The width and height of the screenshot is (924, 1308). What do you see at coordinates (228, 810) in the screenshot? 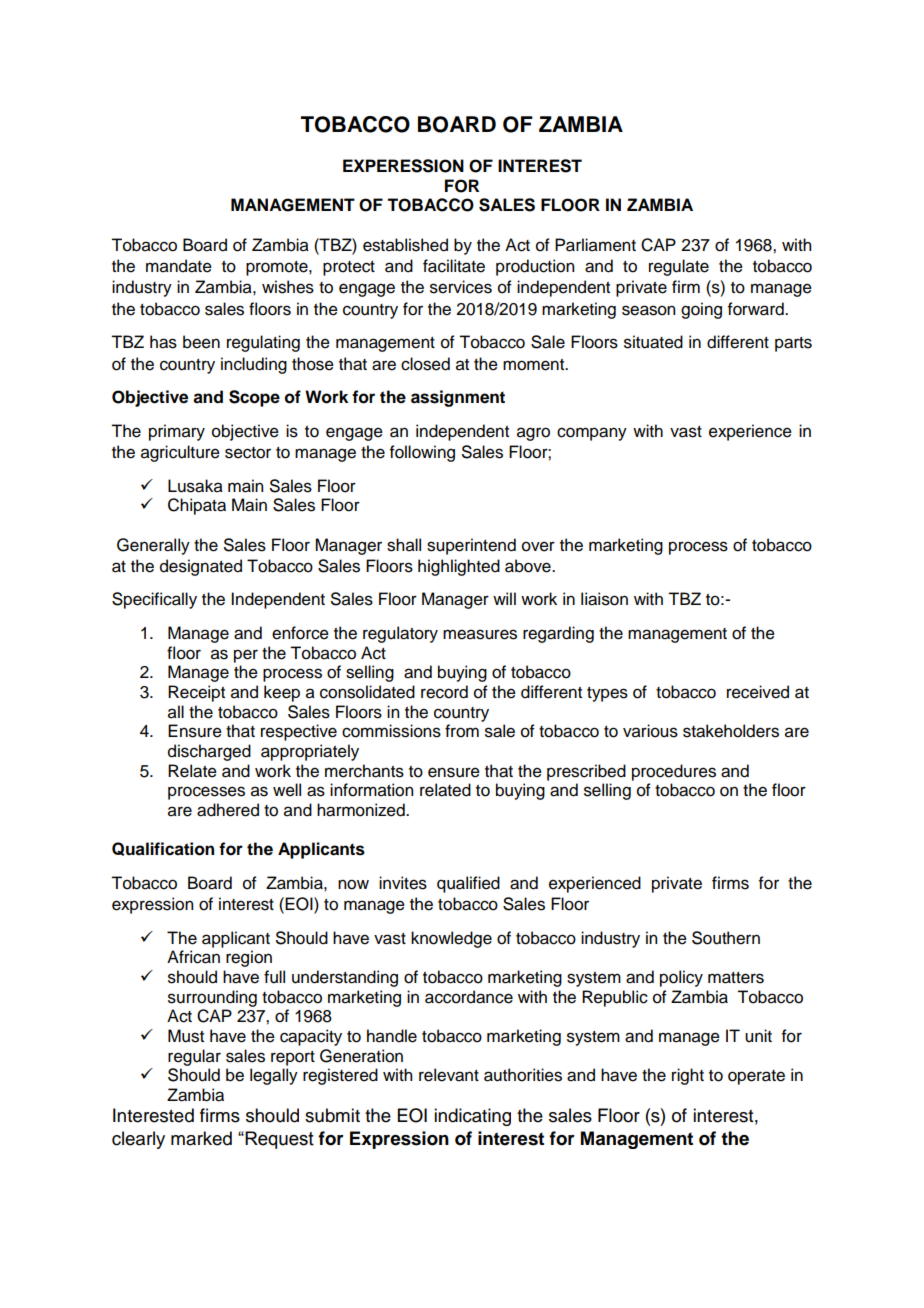
I see `adhered` at bounding box center [228, 810].
